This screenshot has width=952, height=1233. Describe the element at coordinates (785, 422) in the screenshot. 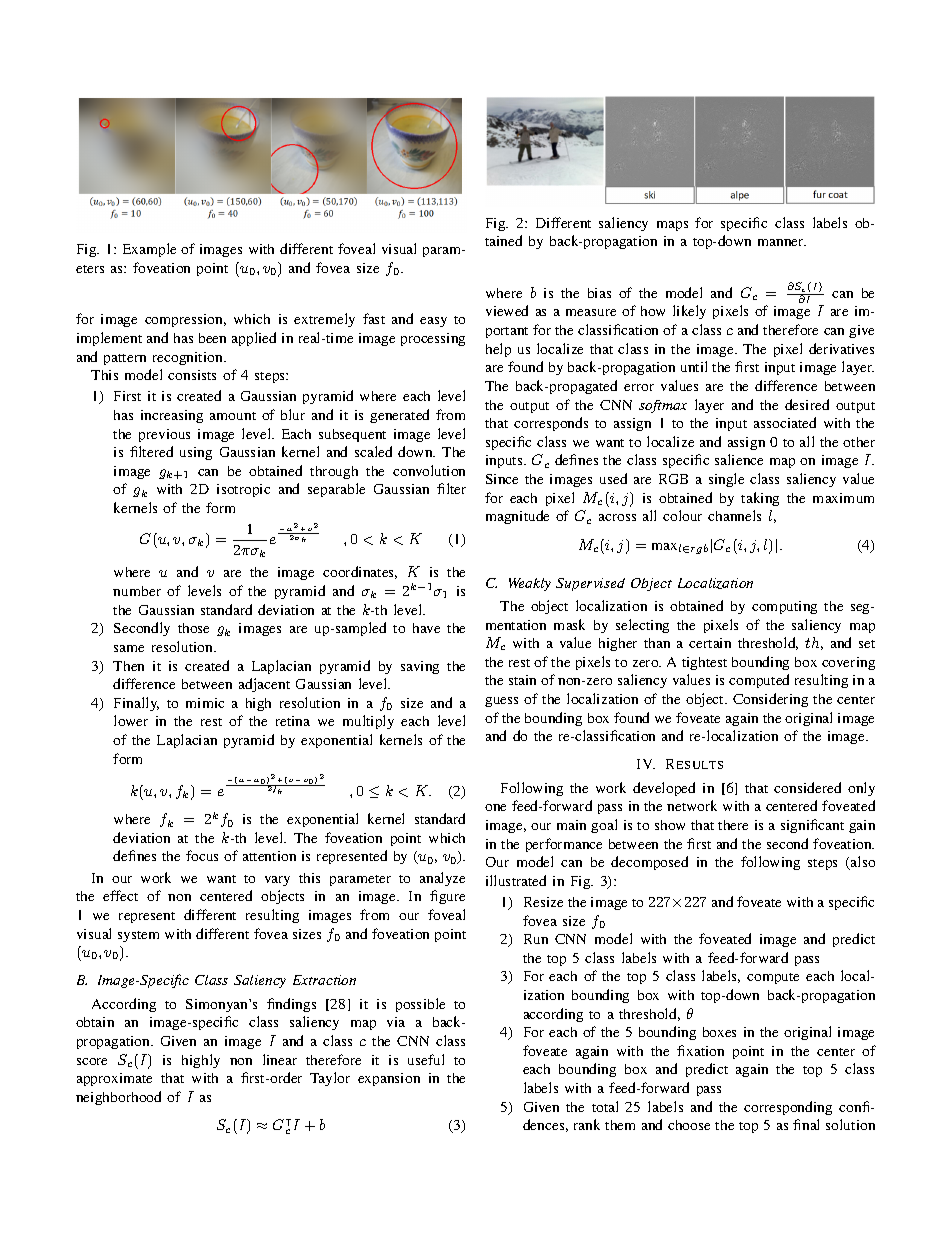

I see `associated` at that location.
